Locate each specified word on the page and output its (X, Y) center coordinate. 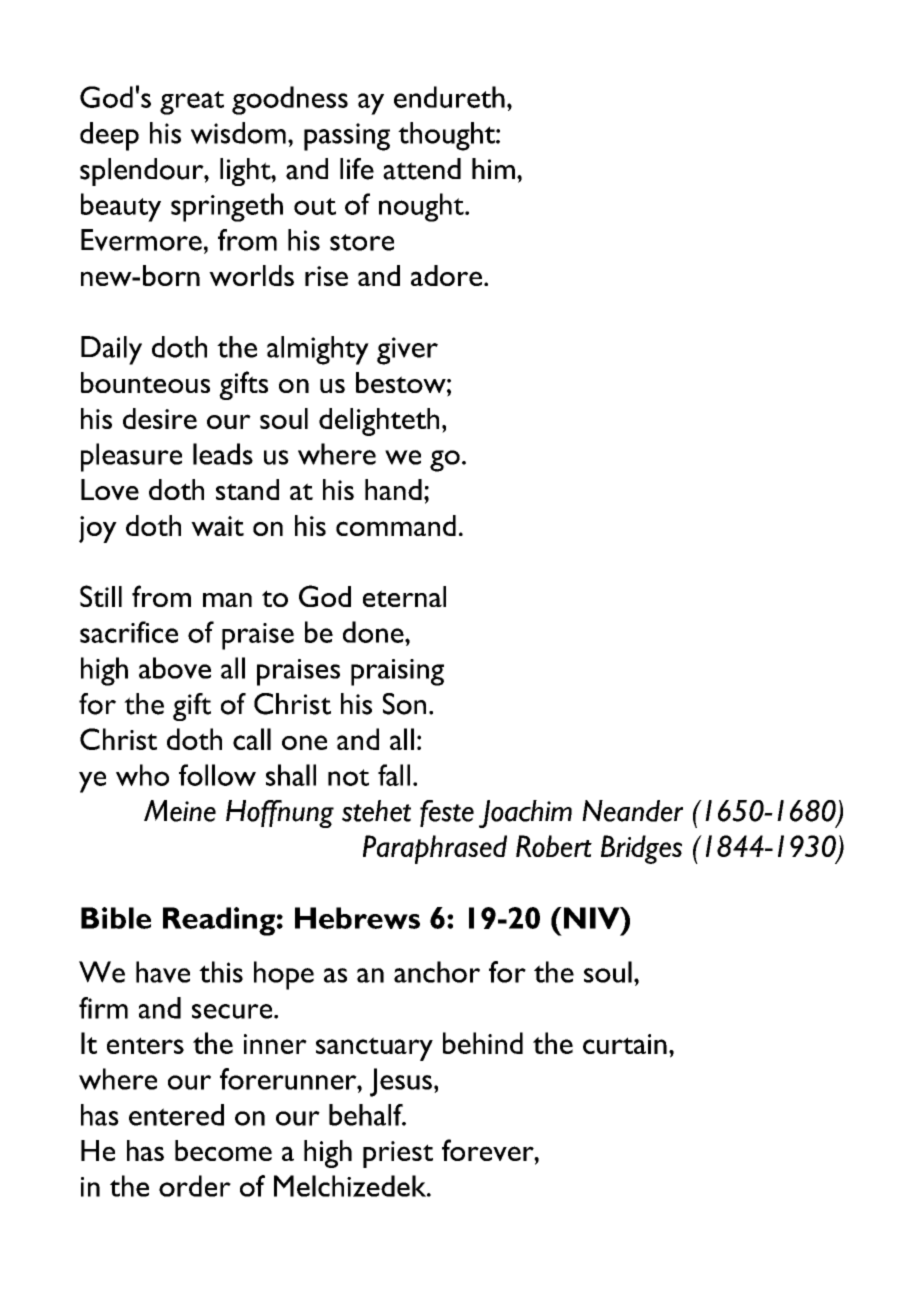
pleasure (131, 457)
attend (422, 169)
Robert (554, 846)
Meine (180, 811)
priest (398, 1154)
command (396, 525)
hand (393, 489)
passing (347, 137)
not (348, 777)
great (192, 103)
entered (176, 1115)
